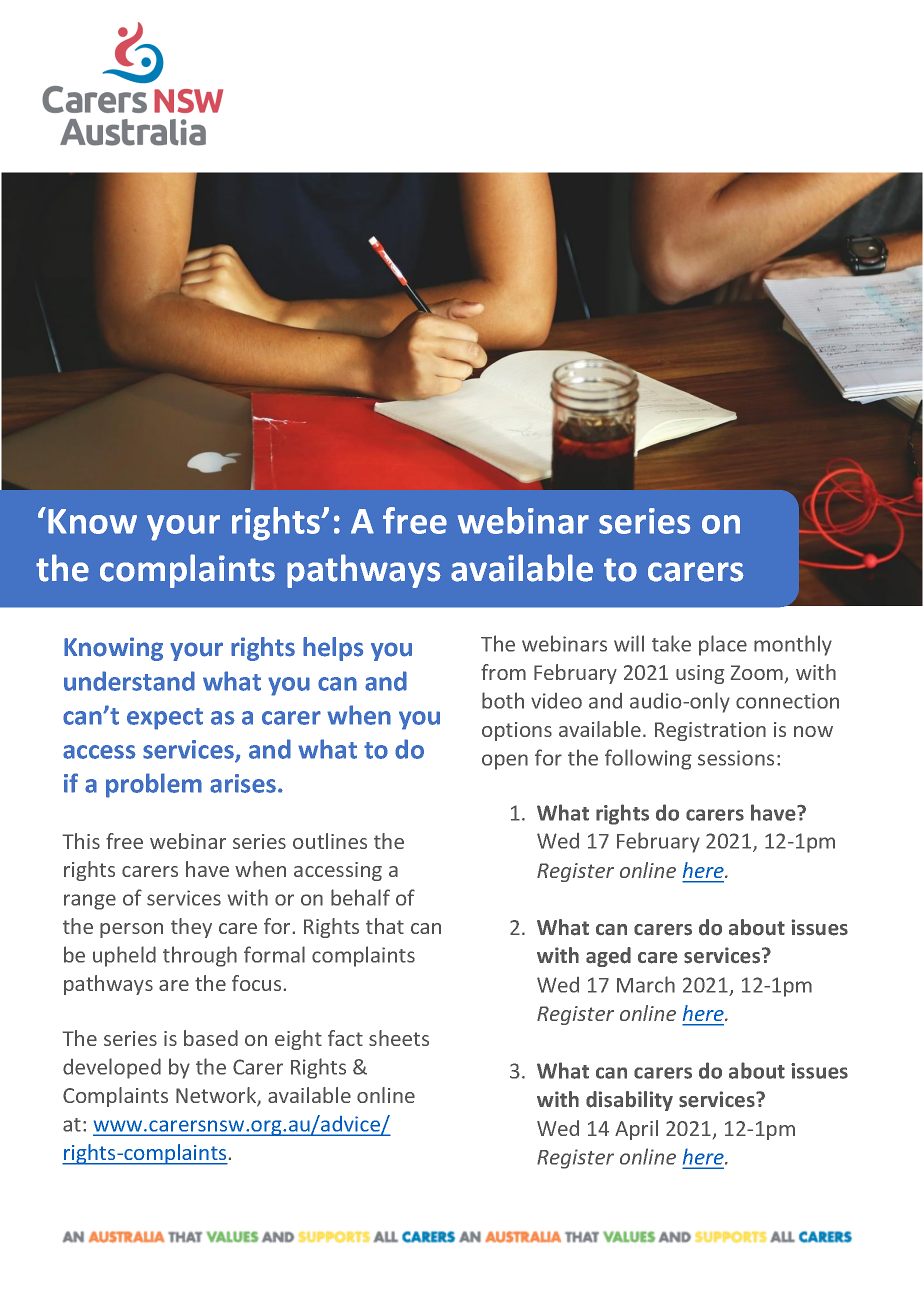 The height and width of the image is (1309, 924). Describe the element at coordinates (723, 645) in the image. I see `place` at that location.
